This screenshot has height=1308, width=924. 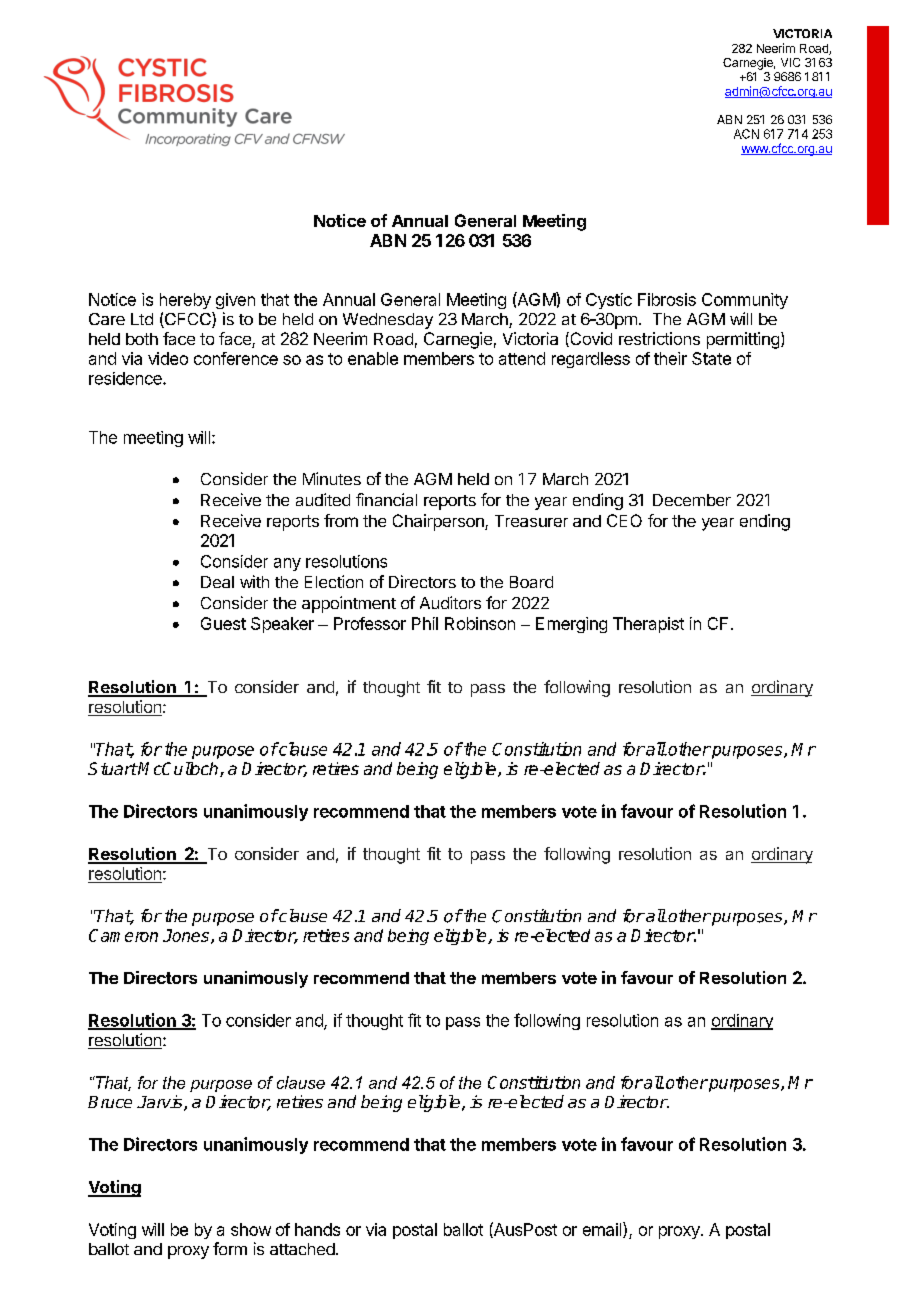 What do you see at coordinates (187, 936) in the screenshot?
I see `Jones` at bounding box center [187, 936].
